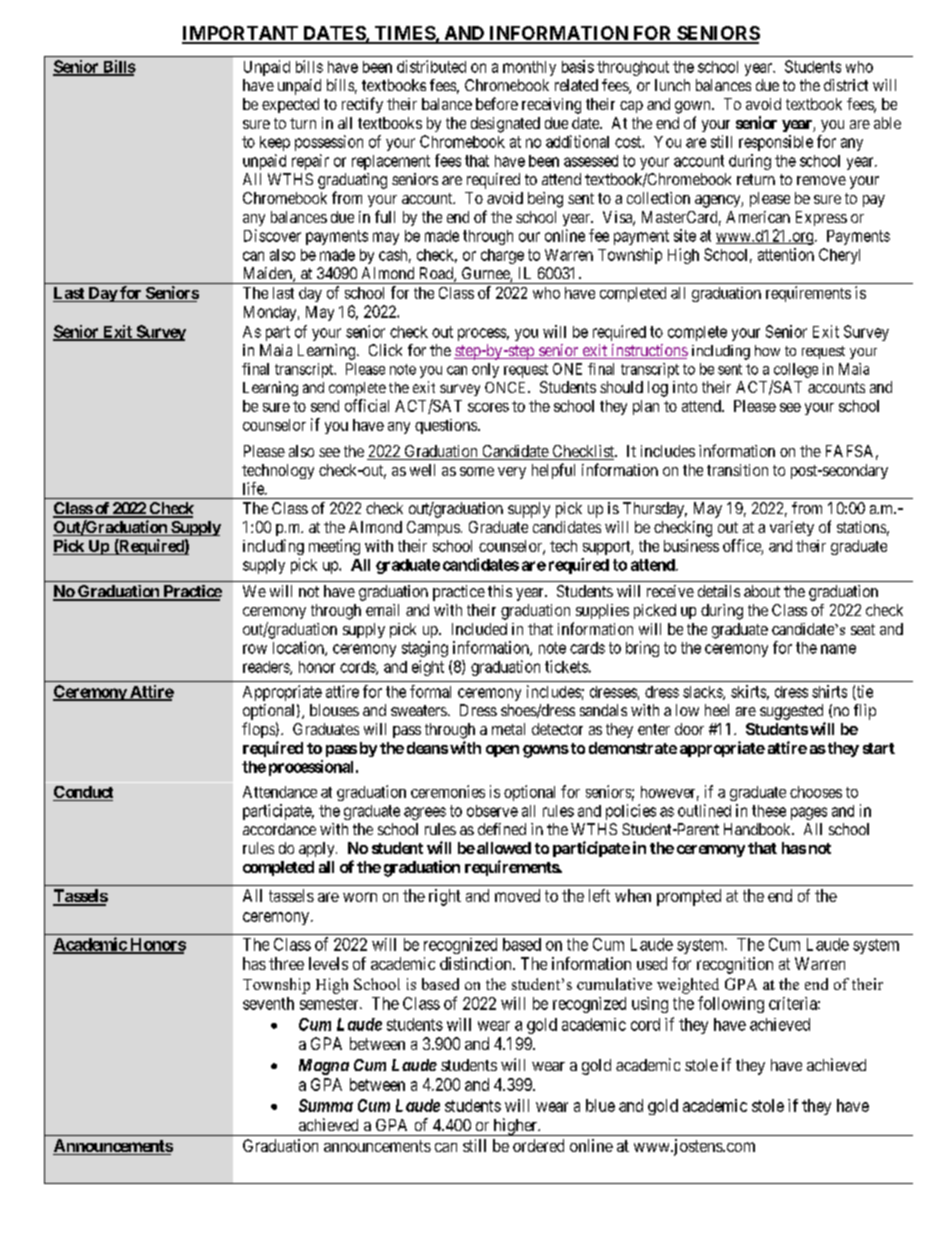 This page has height=1233, width=952. I want to click on IMPORTANT, so click(241, 34).
